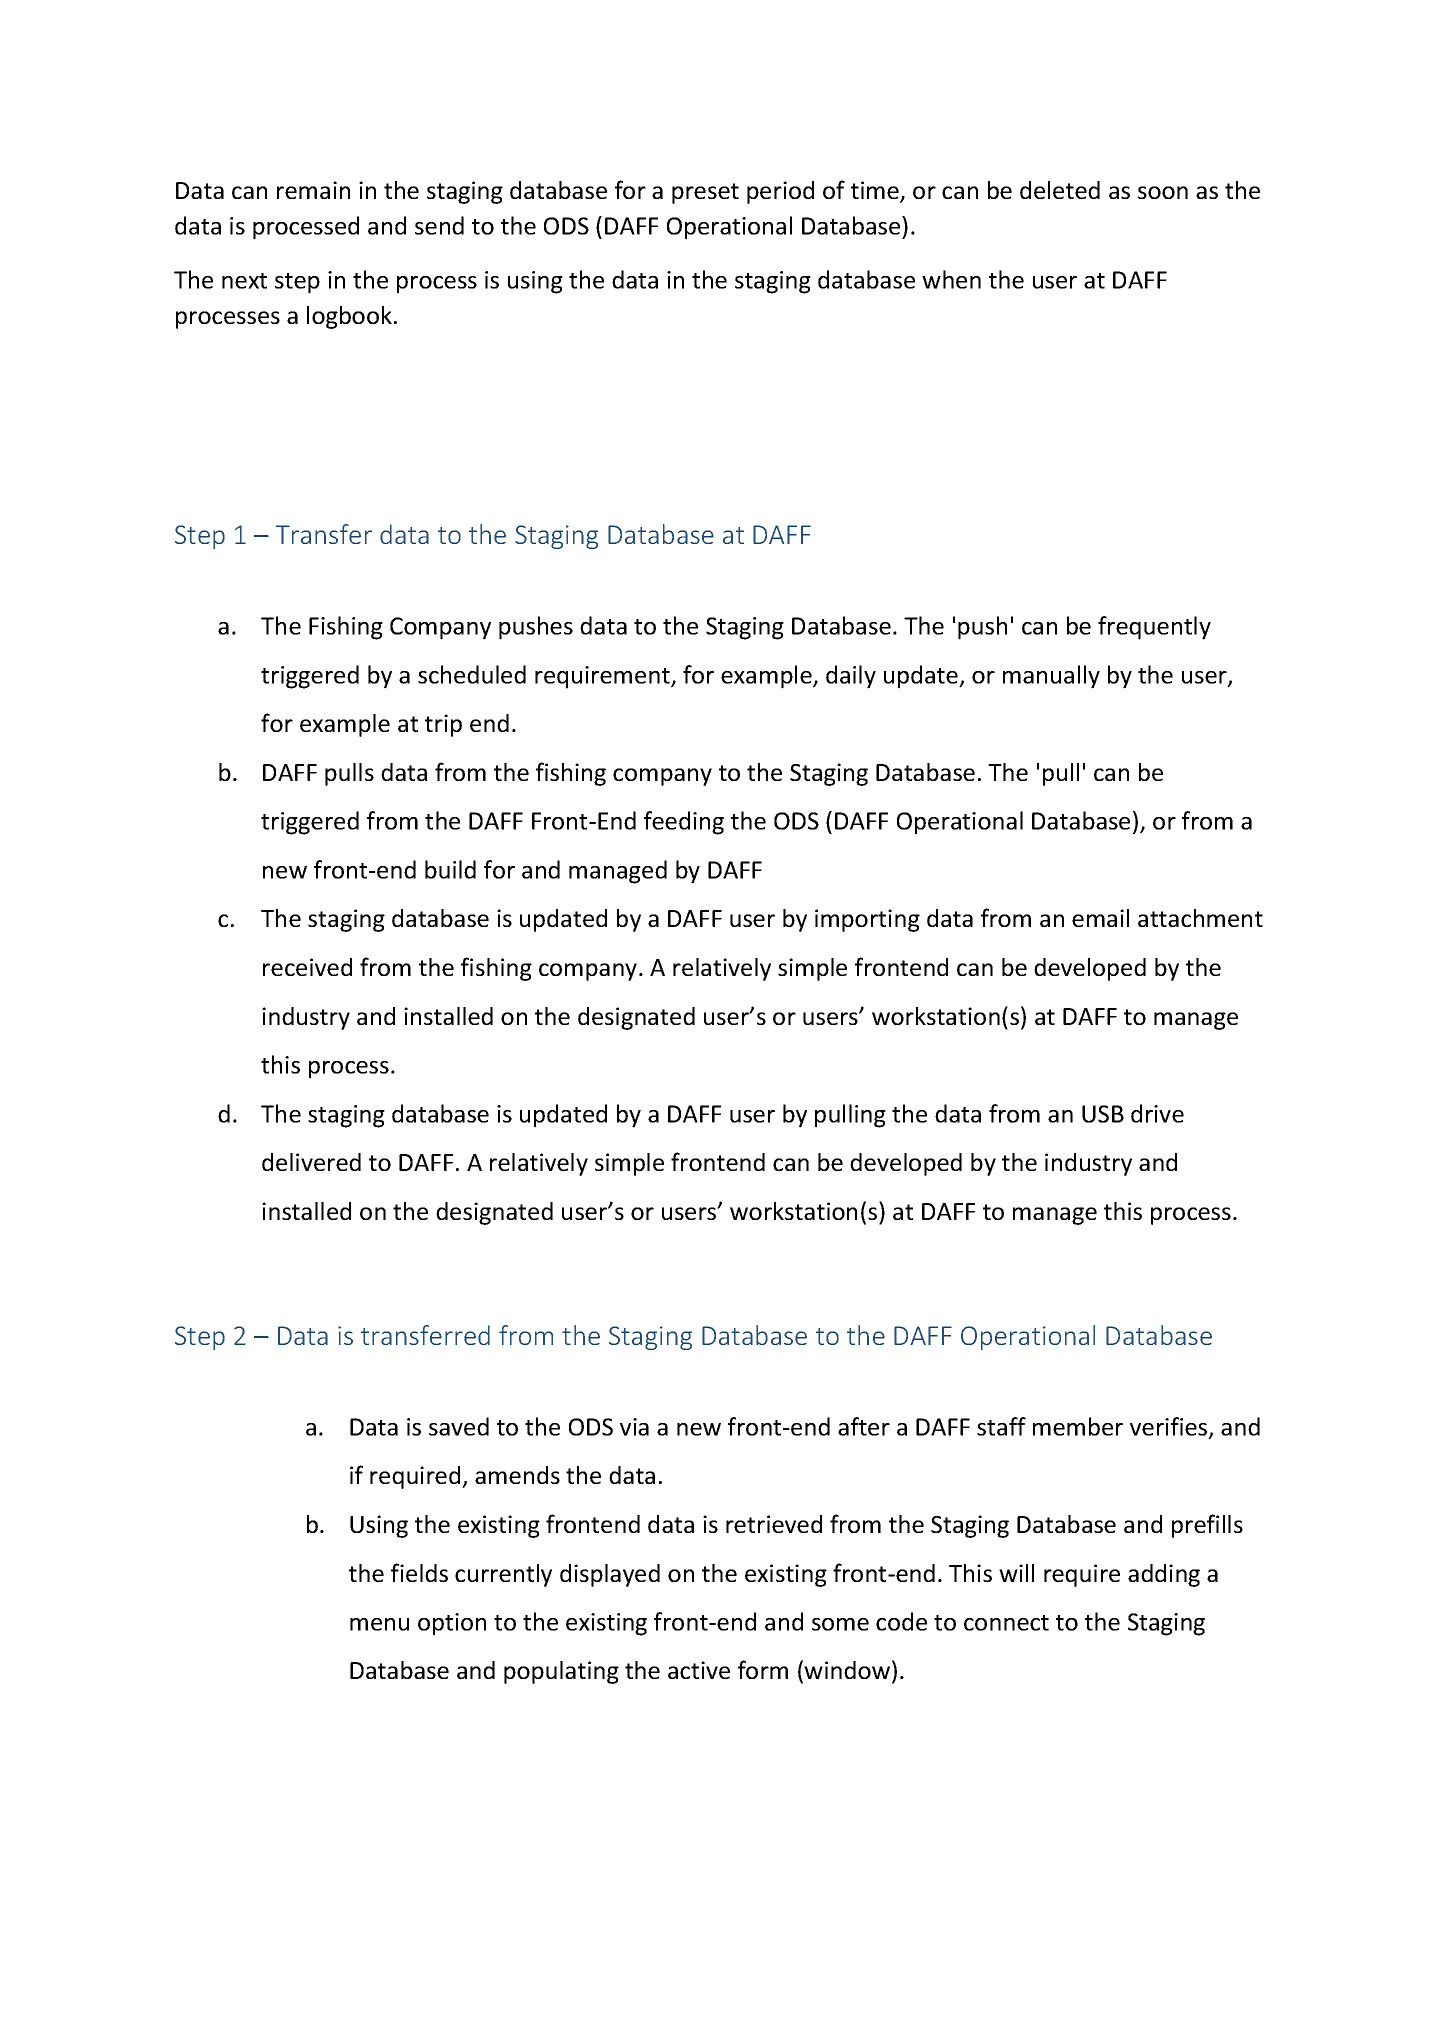  What do you see at coordinates (705, 193) in the document?
I see `preset` at bounding box center [705, 193].
